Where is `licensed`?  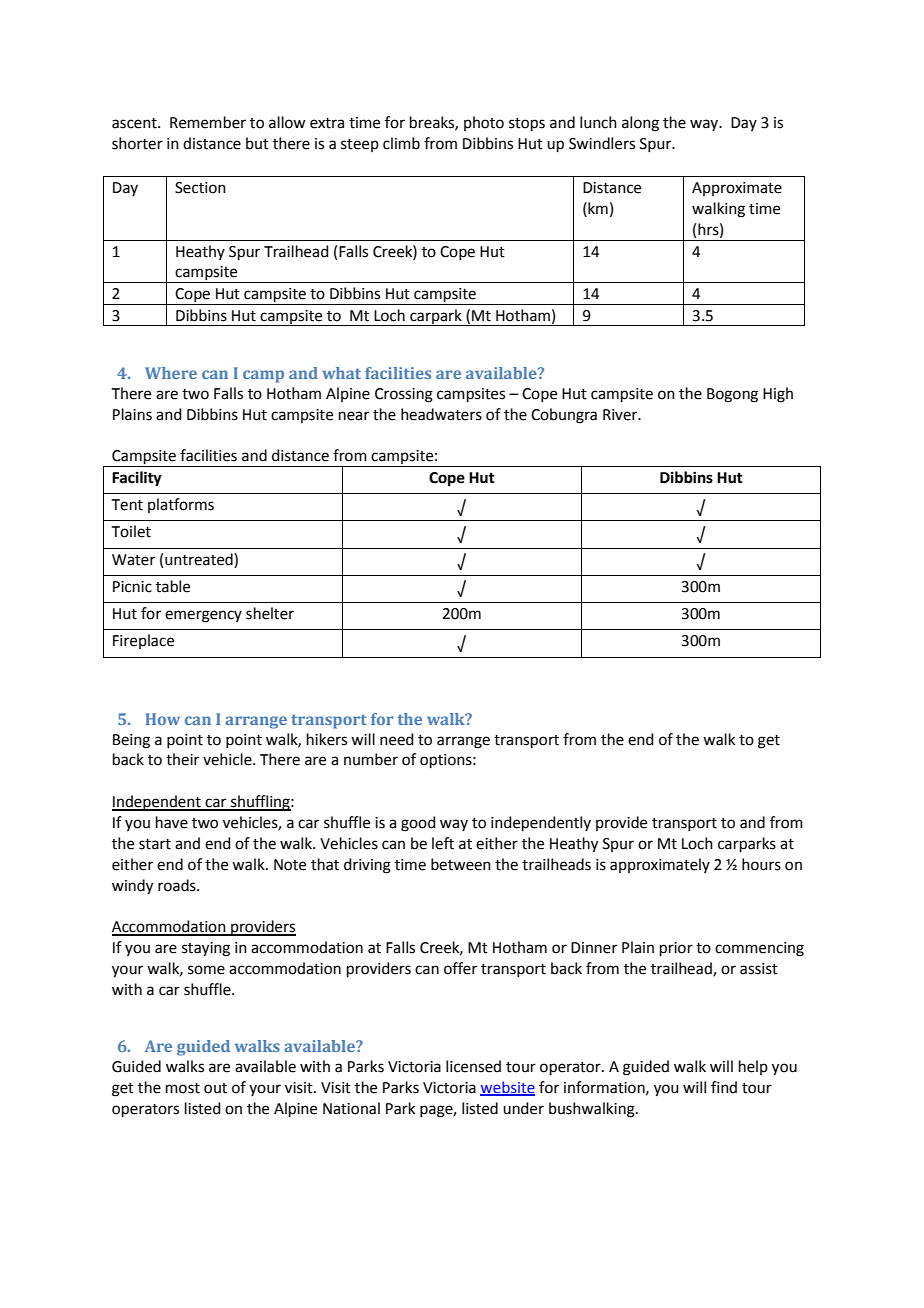 licensed is located at coordinates (473, 1066).
